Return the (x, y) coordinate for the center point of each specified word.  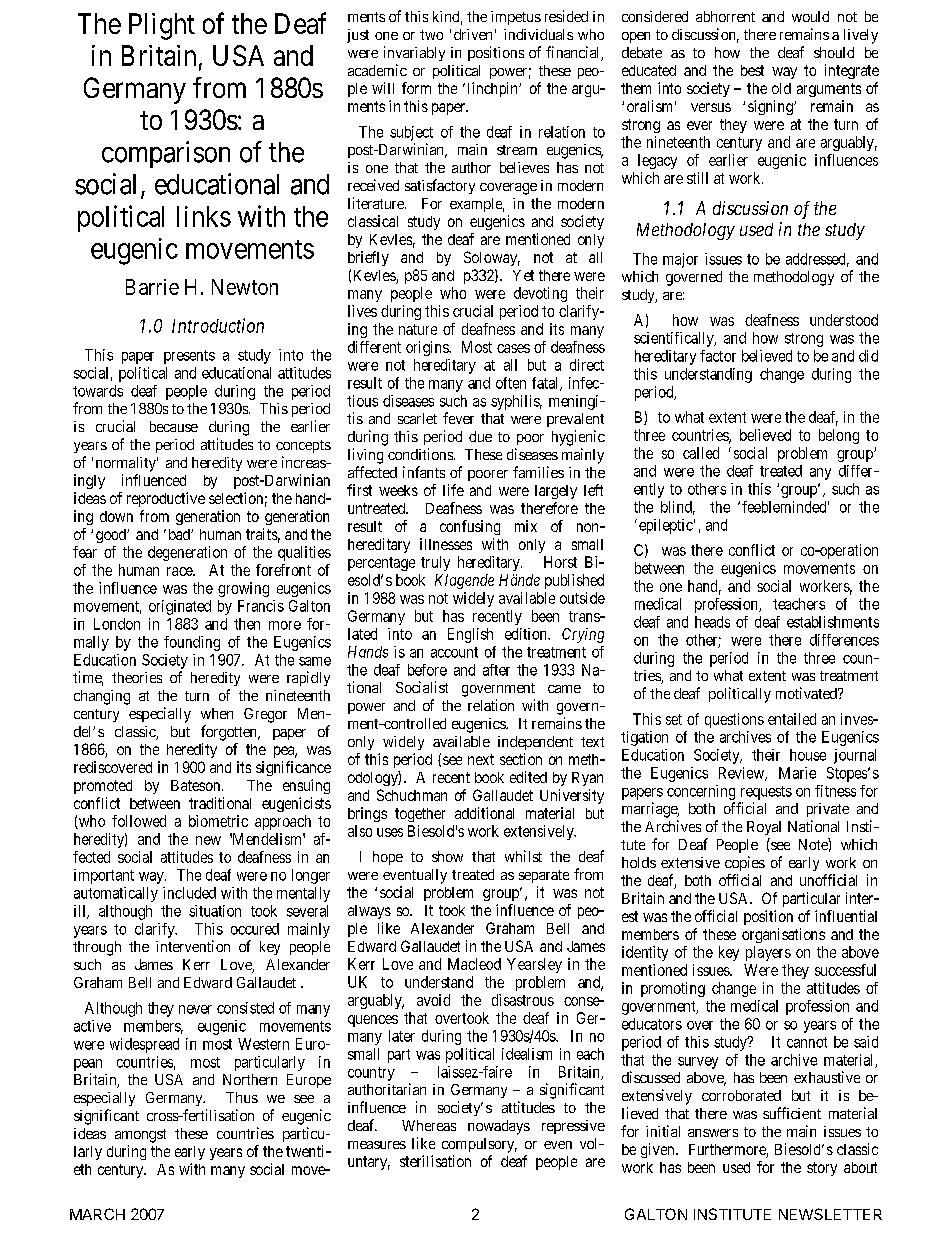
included (189, 893)
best (752, 70)
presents (189, 357)
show (447, 856)
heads (712, 622)
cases (513, 348)
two (431, 35)
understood (844, 320)
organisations (783, 935)
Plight (162, 26)
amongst (140, 1136)
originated (180, 607)
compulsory (479, 1145)
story (822, 1169)
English (470, 635)
